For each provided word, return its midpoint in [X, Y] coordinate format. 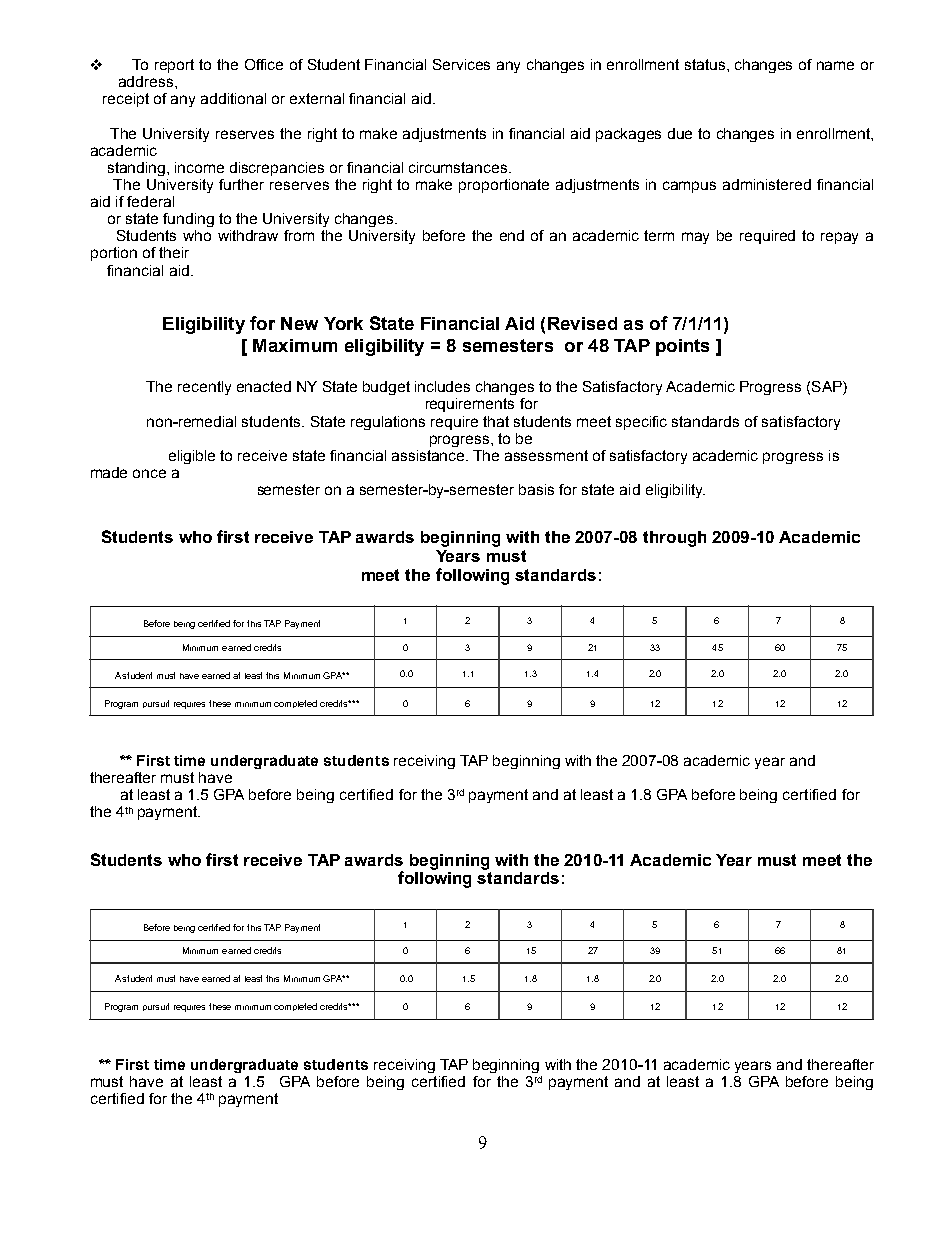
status [706, 64]
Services [461, 64]
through [674, 539]
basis [536, 489]
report [174, 66]
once [149, 473]
